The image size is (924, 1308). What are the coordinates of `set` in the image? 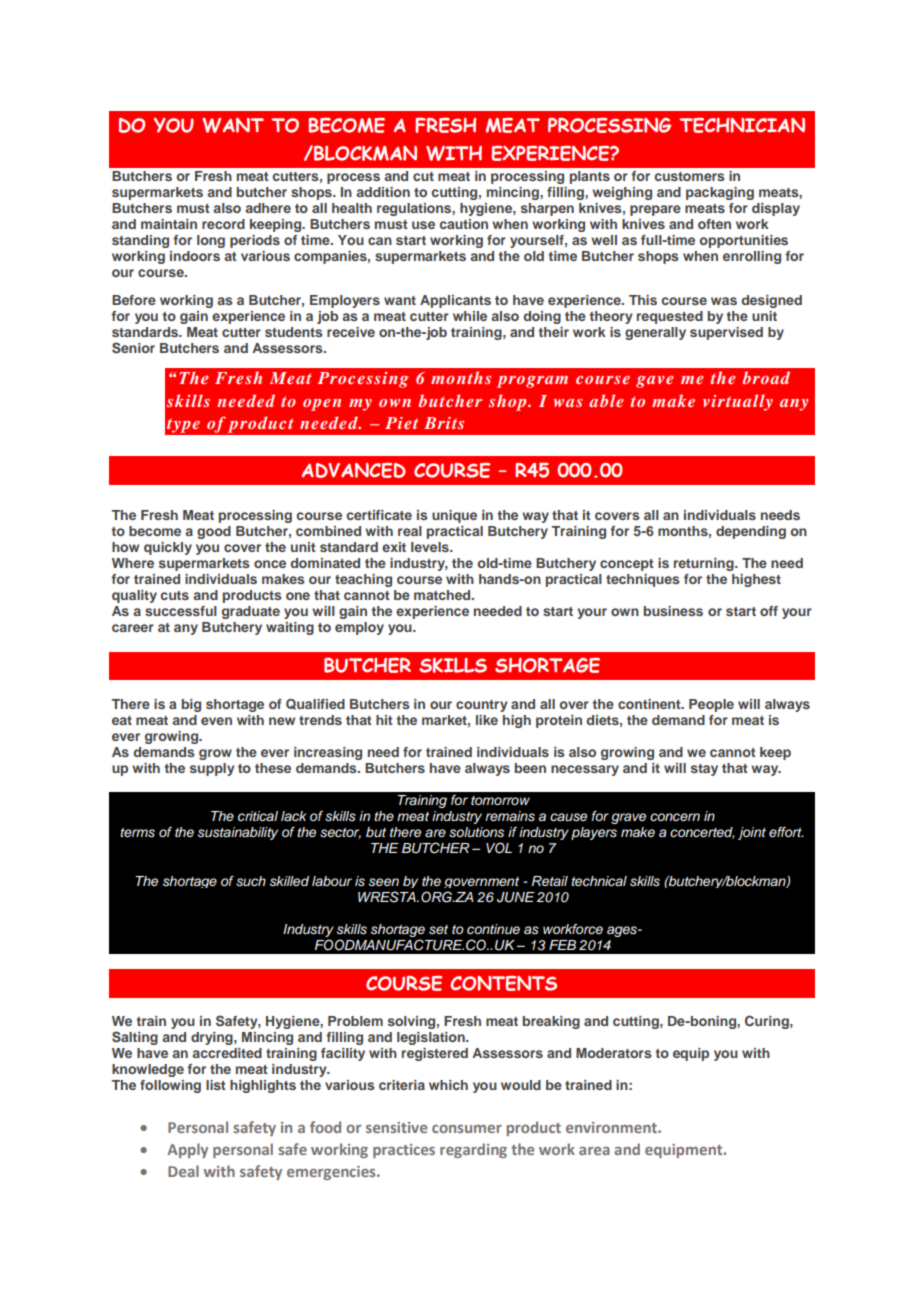 It's located at (438, 930).
